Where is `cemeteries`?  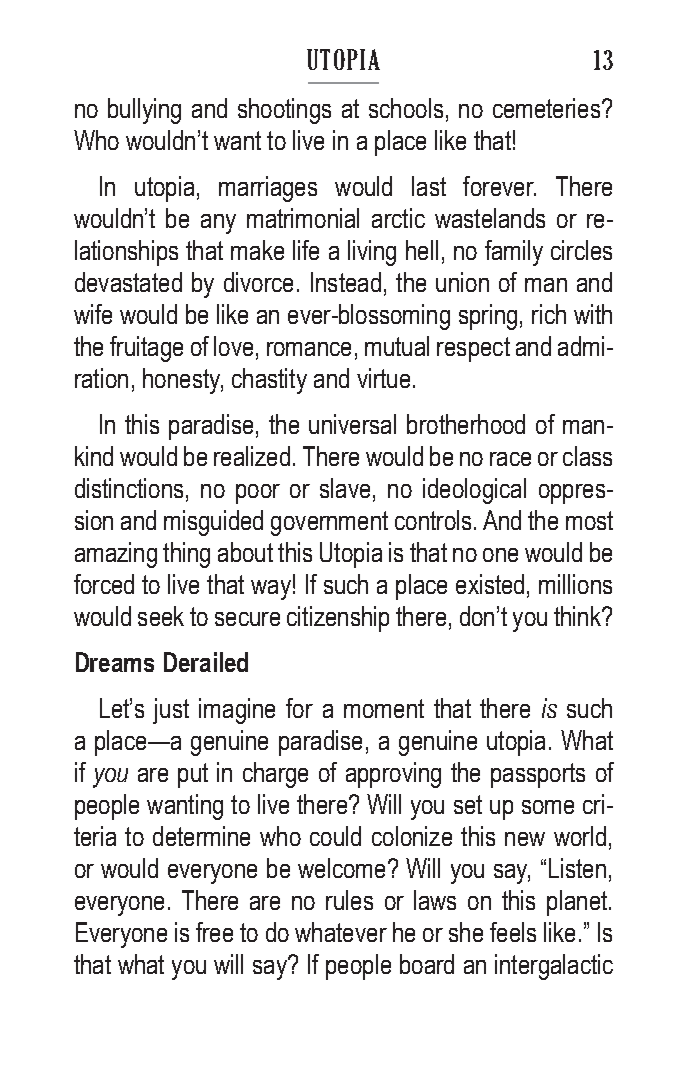 cemeteries is located at coordinates (548, 108).
